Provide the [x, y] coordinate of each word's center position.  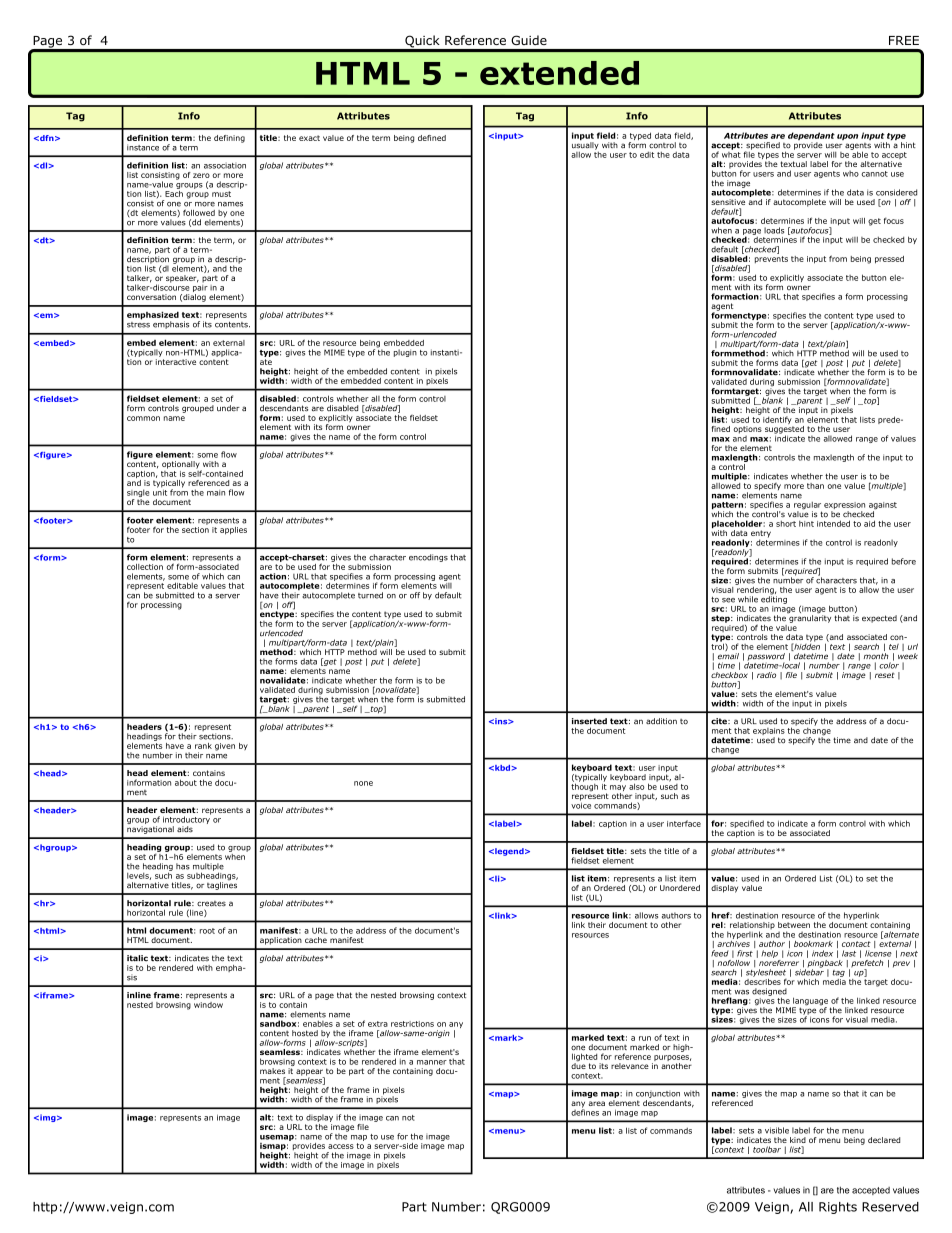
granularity [809, 618]
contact [856, 944]
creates [211, 904]
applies [233, 531]
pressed [889, 260]
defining [229, 139]
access [341, 1146]
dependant [811, 137]
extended [559, 73]
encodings [428, 558]
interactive [176, 362]
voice [581, 804]
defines [585, 1111]
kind [798, 1140]
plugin [405, 353]
